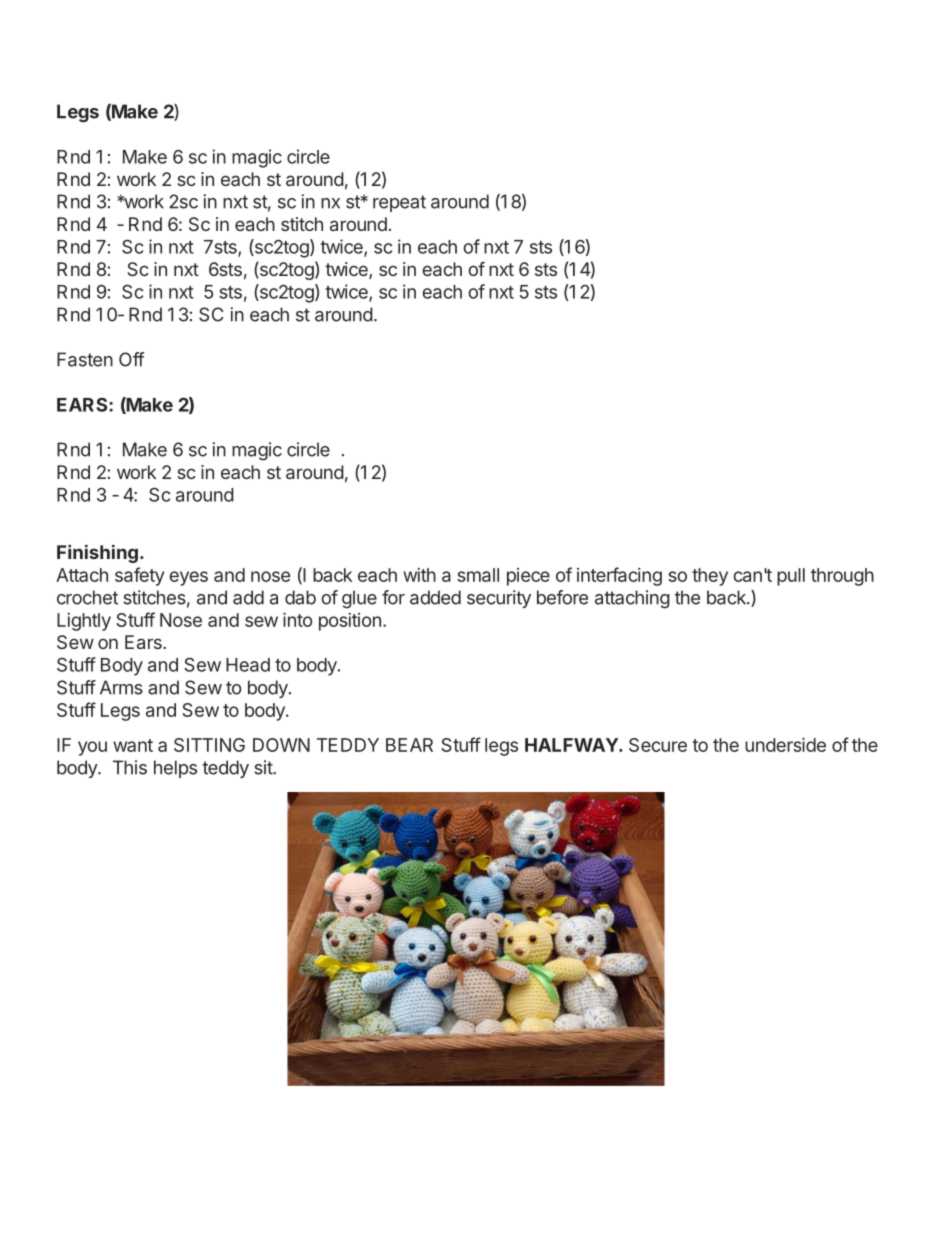 The image size is (952, 1233). I want to click on pull, so click(791, 577).
